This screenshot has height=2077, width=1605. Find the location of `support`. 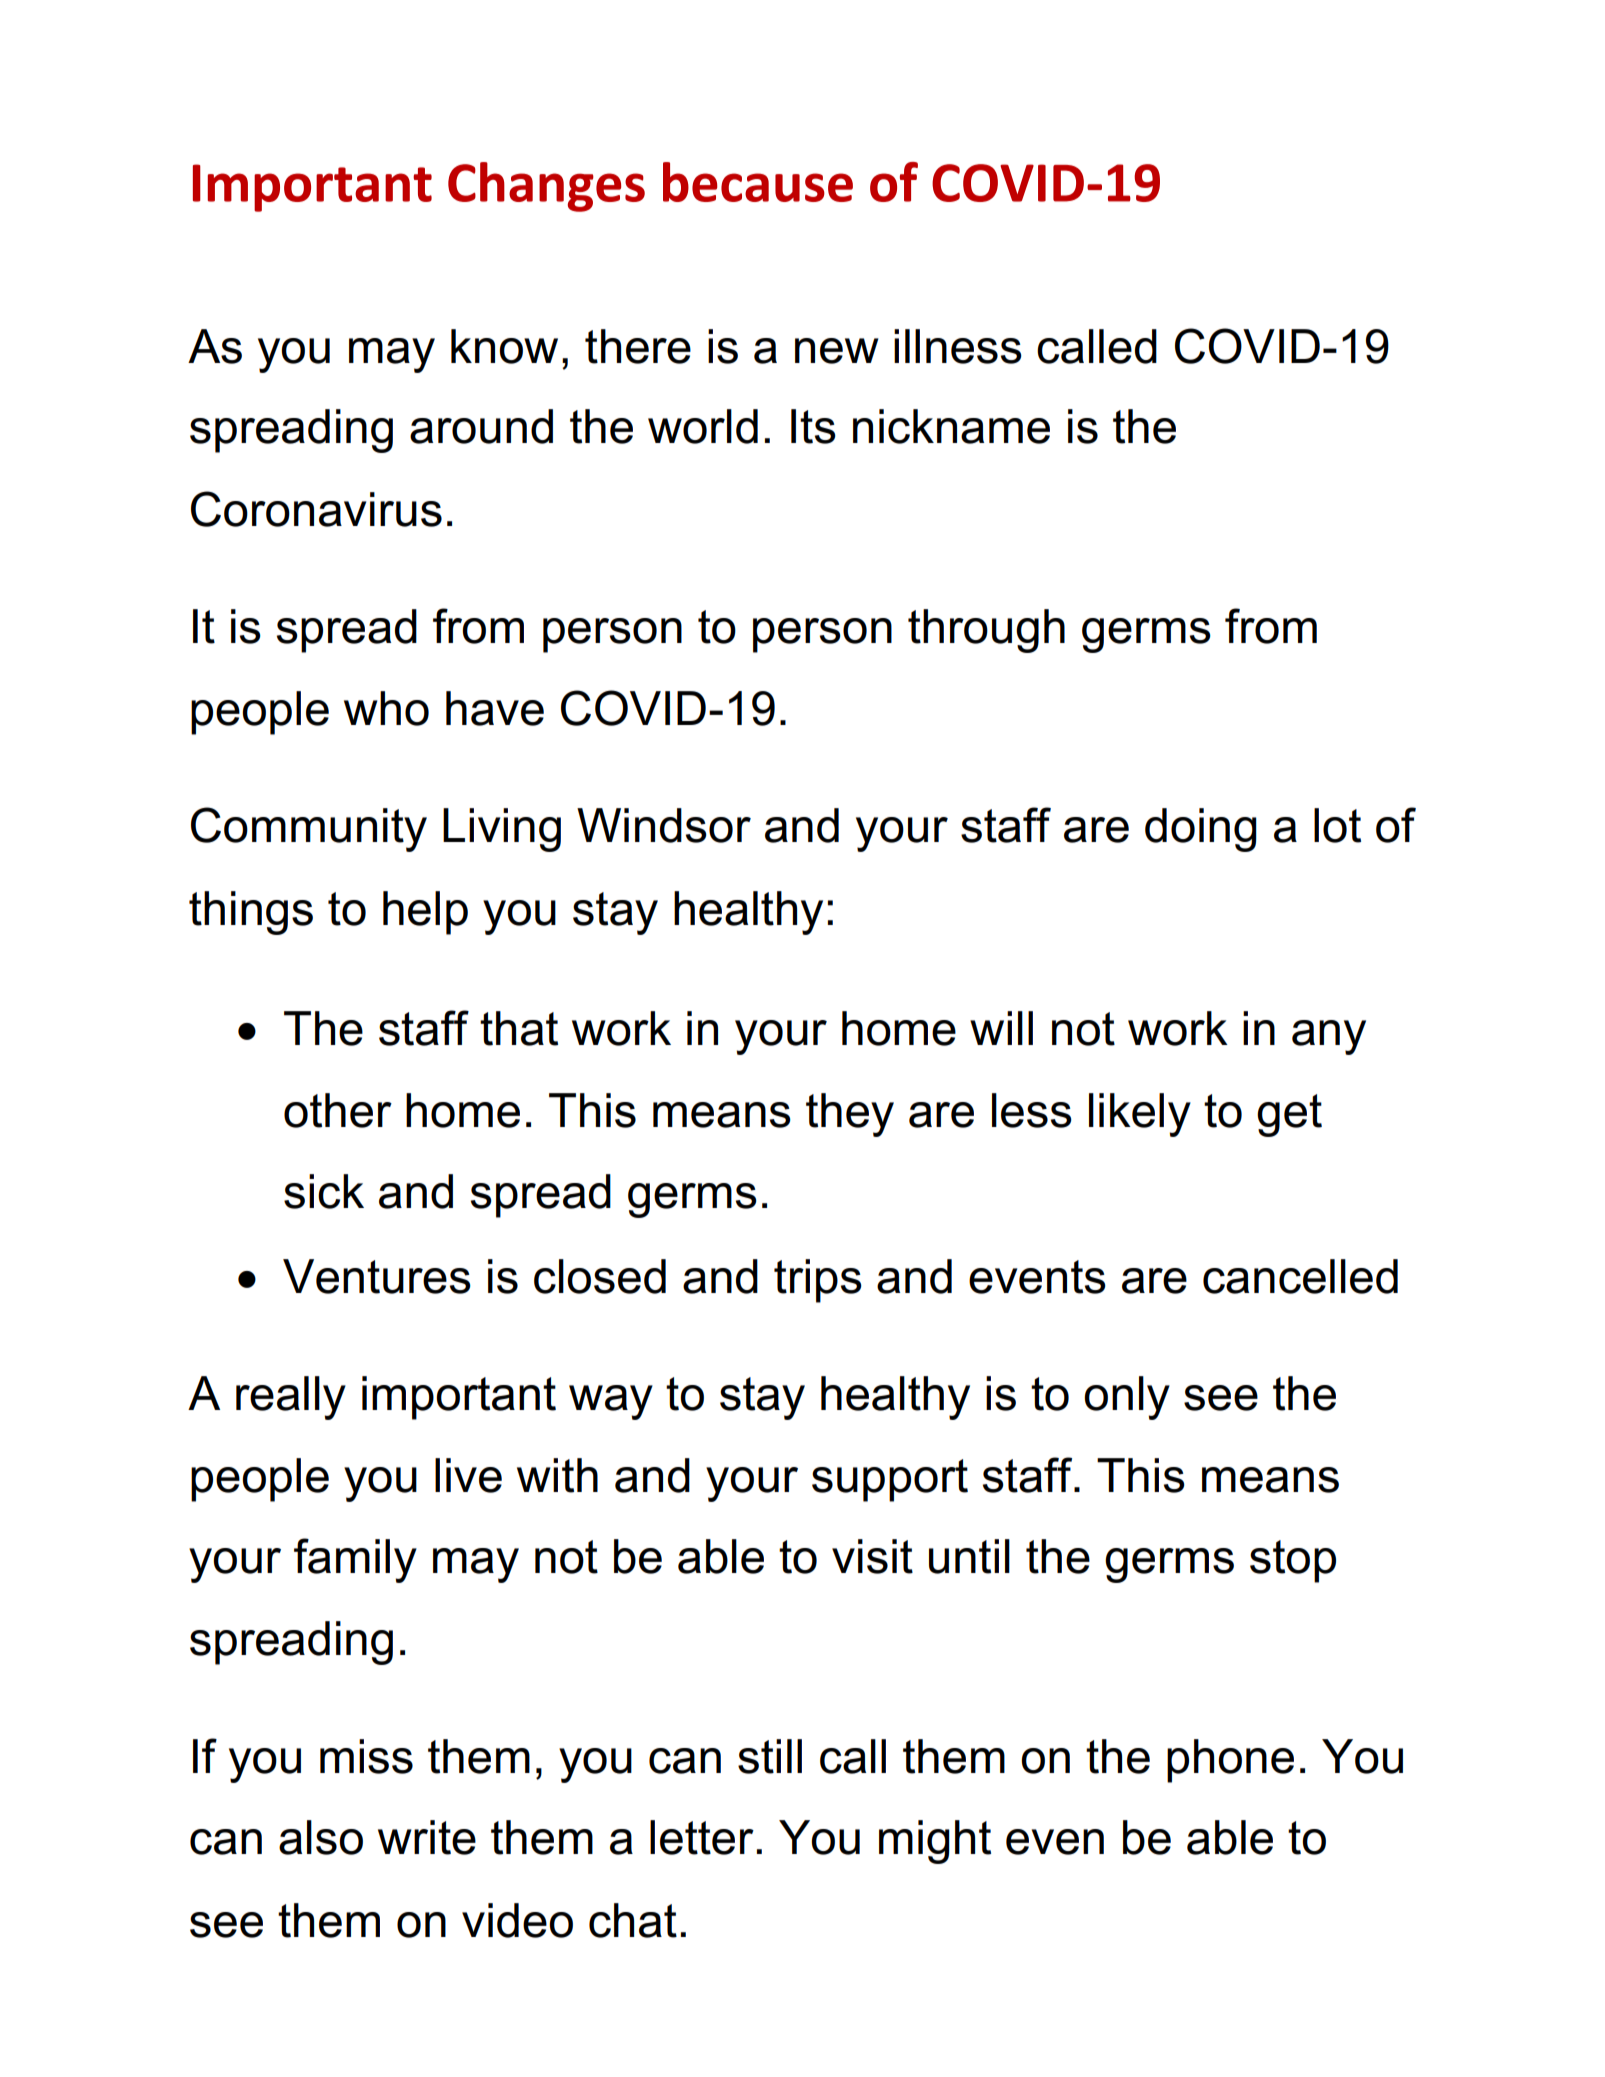

support is located at coordinates (890, 1480).
